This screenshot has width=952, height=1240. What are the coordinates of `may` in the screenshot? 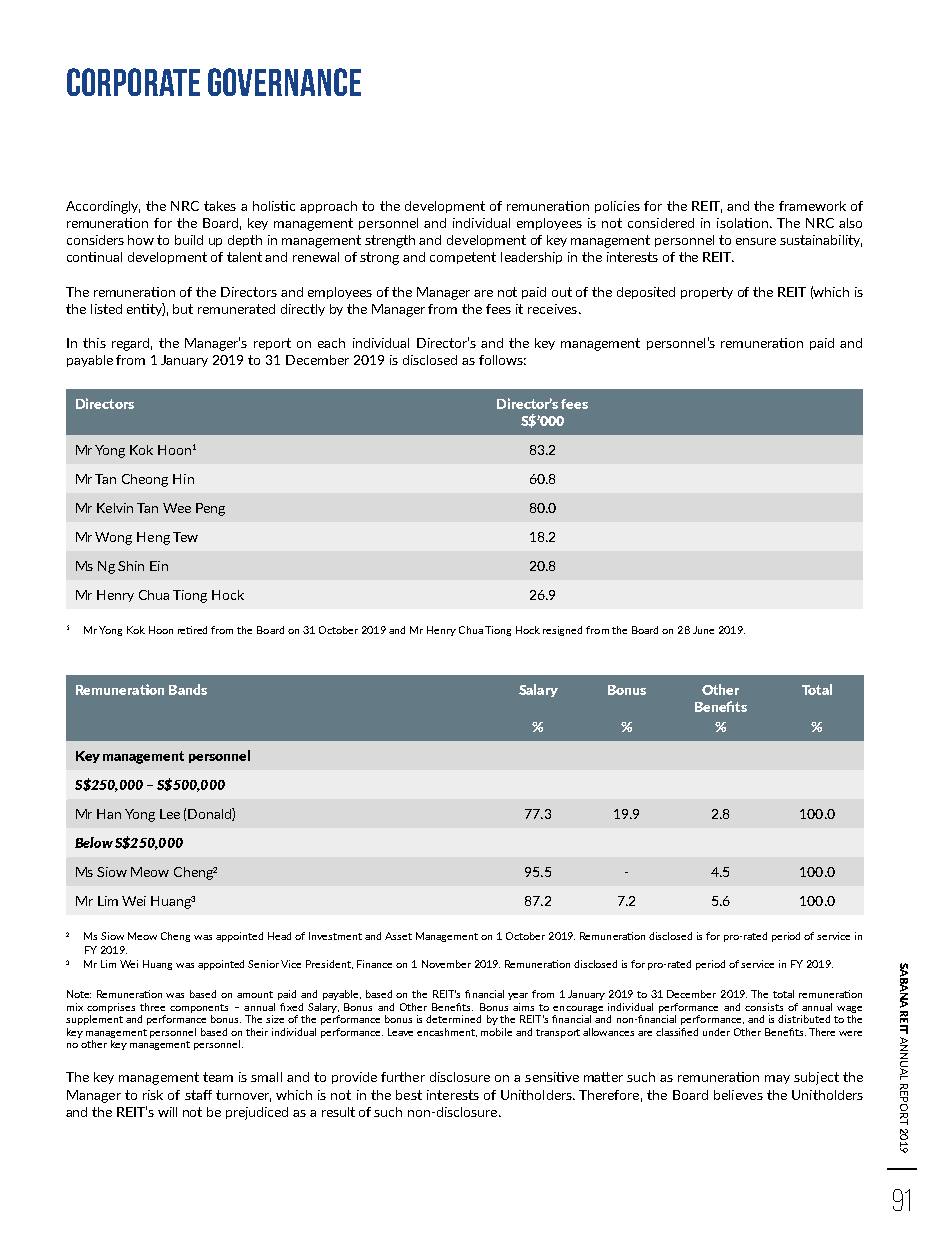 It's located at (777, 1079).
